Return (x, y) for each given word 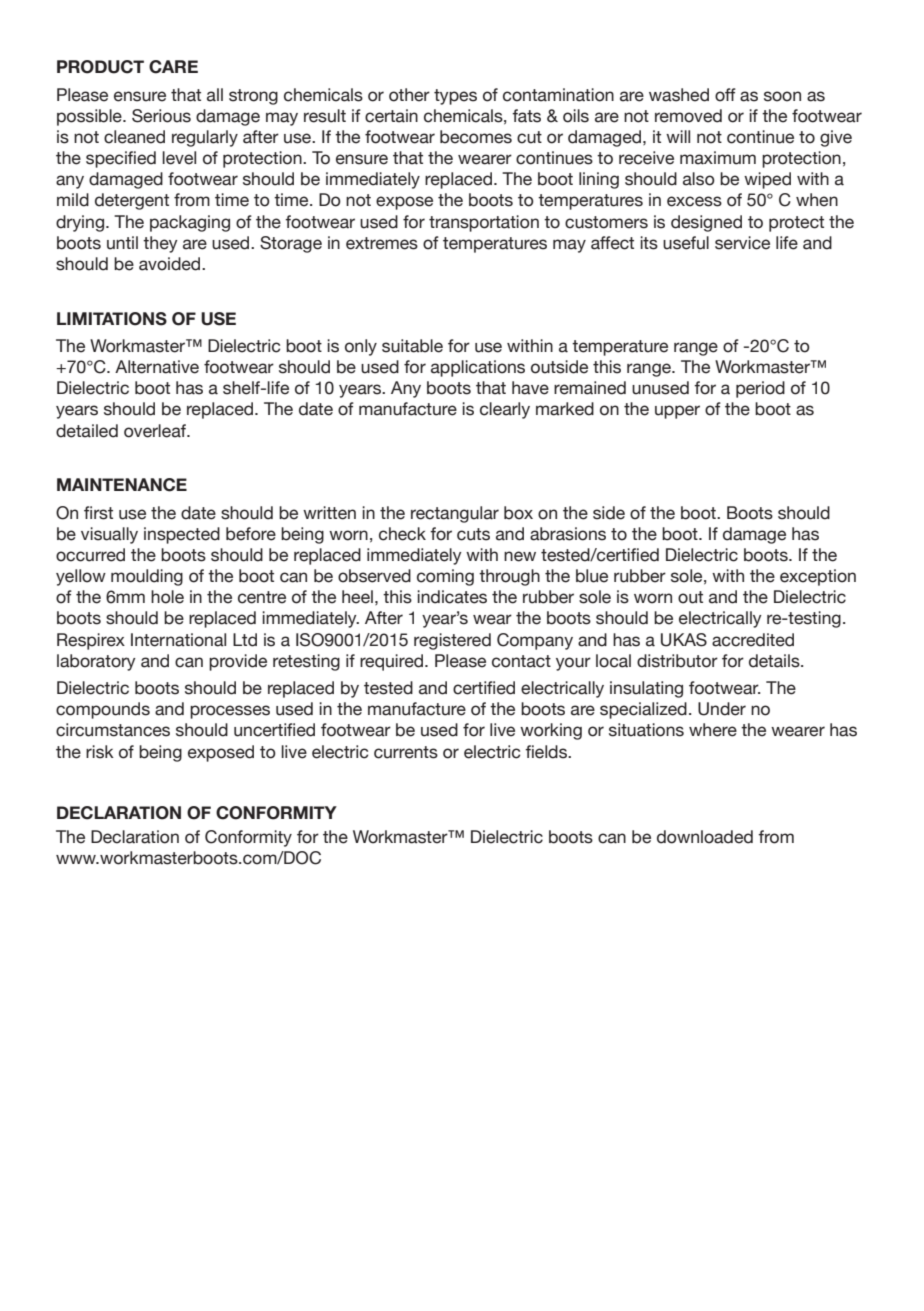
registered (452, 641)
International (178, 640)
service (742, 243)
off (725, 95)
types (455, 97)
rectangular (455, 514)
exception (818, 577)
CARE (173, 67)
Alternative (157, 367)
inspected (182, 535)
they (160, 244)
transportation (484, 223)
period (760, 389)
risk (100, 752)
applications (478, 368)
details (775, 661)
